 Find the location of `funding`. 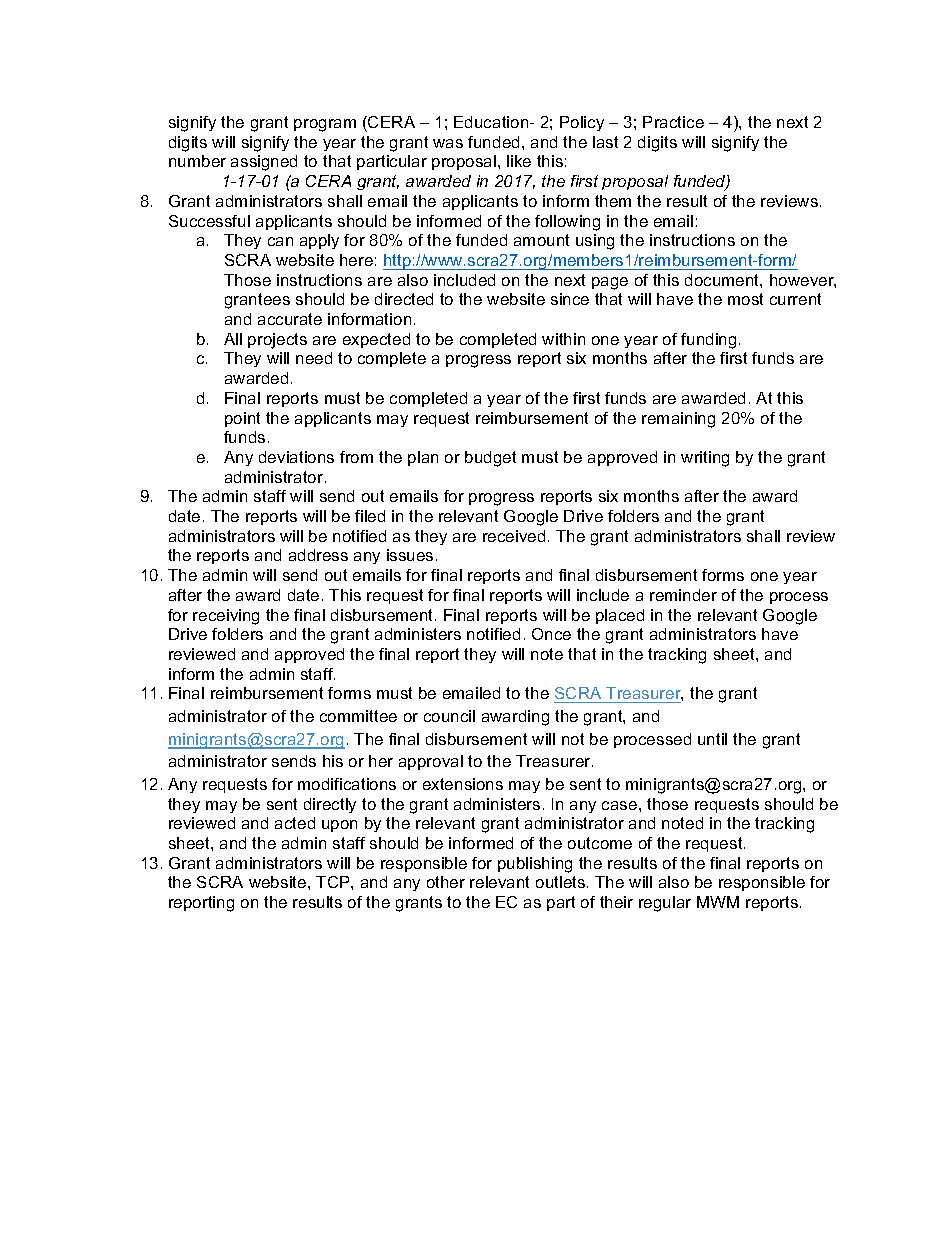

funding is located at coordinates (708, 341).
